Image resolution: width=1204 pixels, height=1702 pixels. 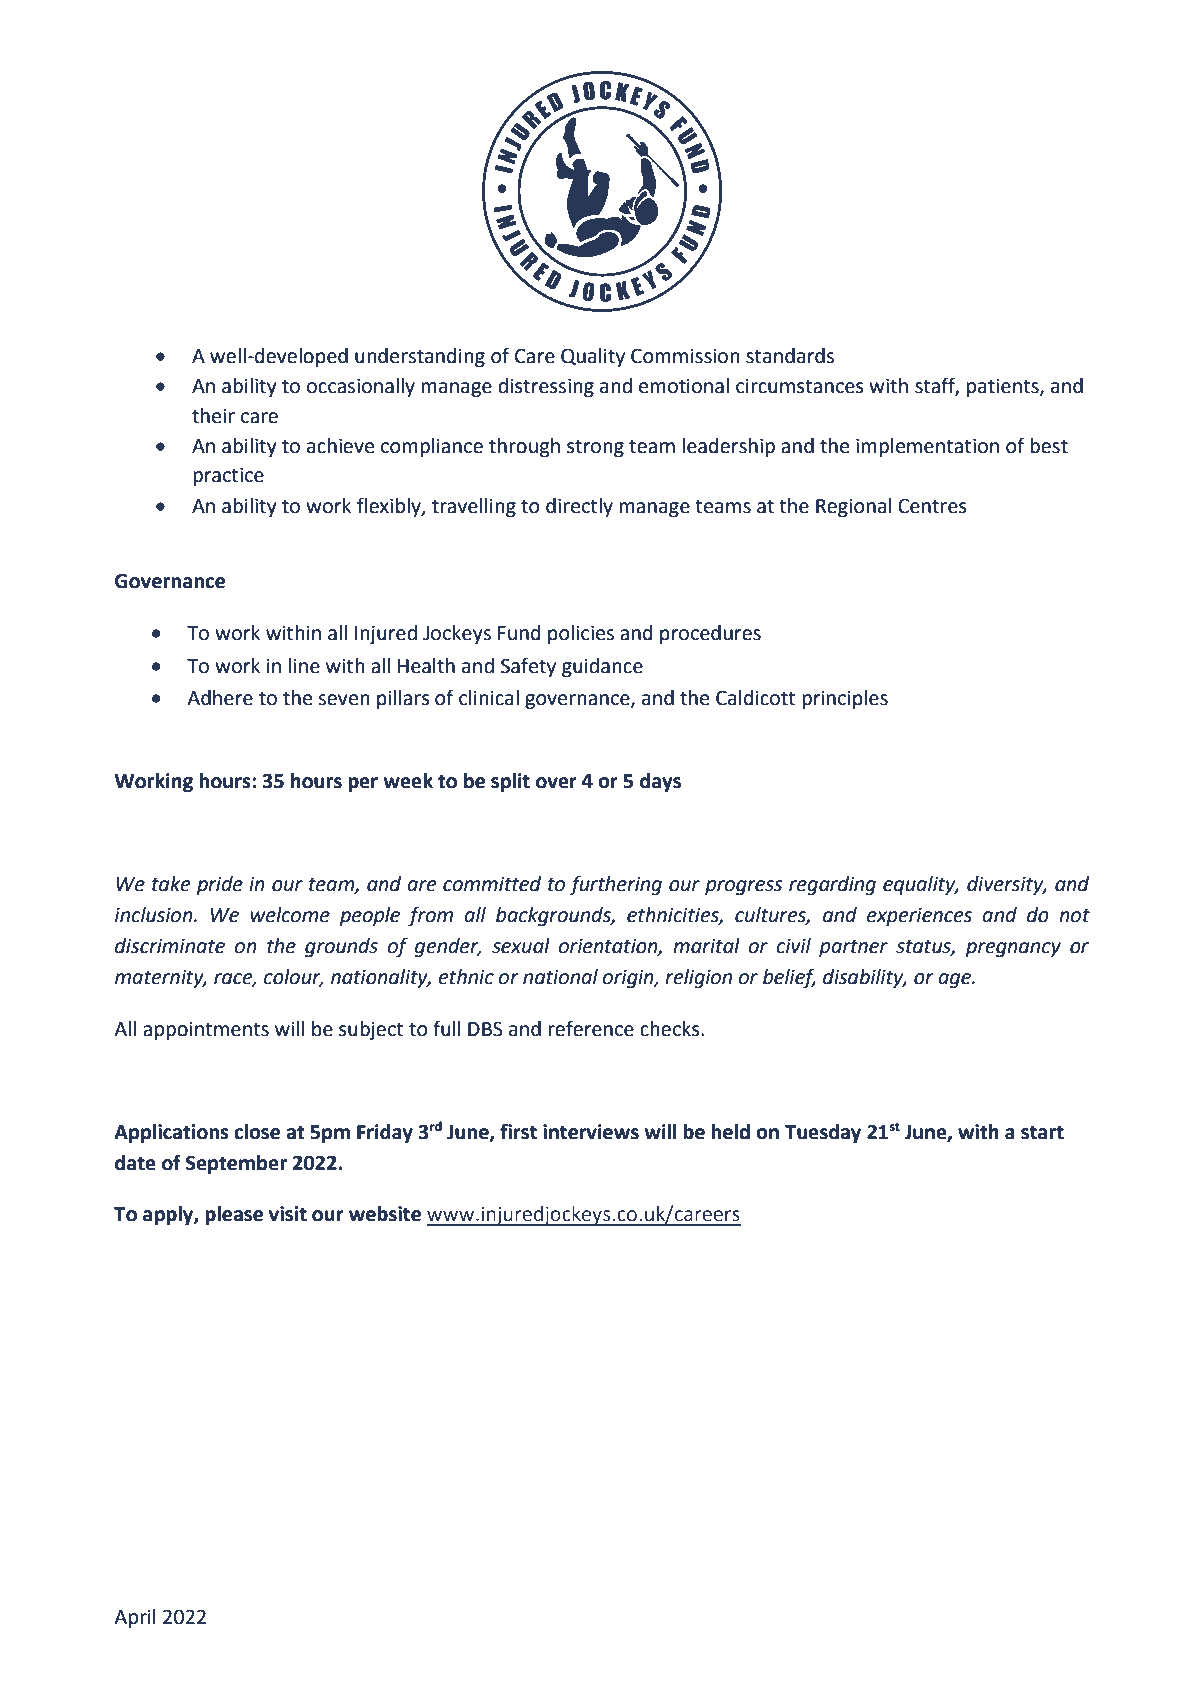 I want to click on furthering, so click(x=615, y=885).
